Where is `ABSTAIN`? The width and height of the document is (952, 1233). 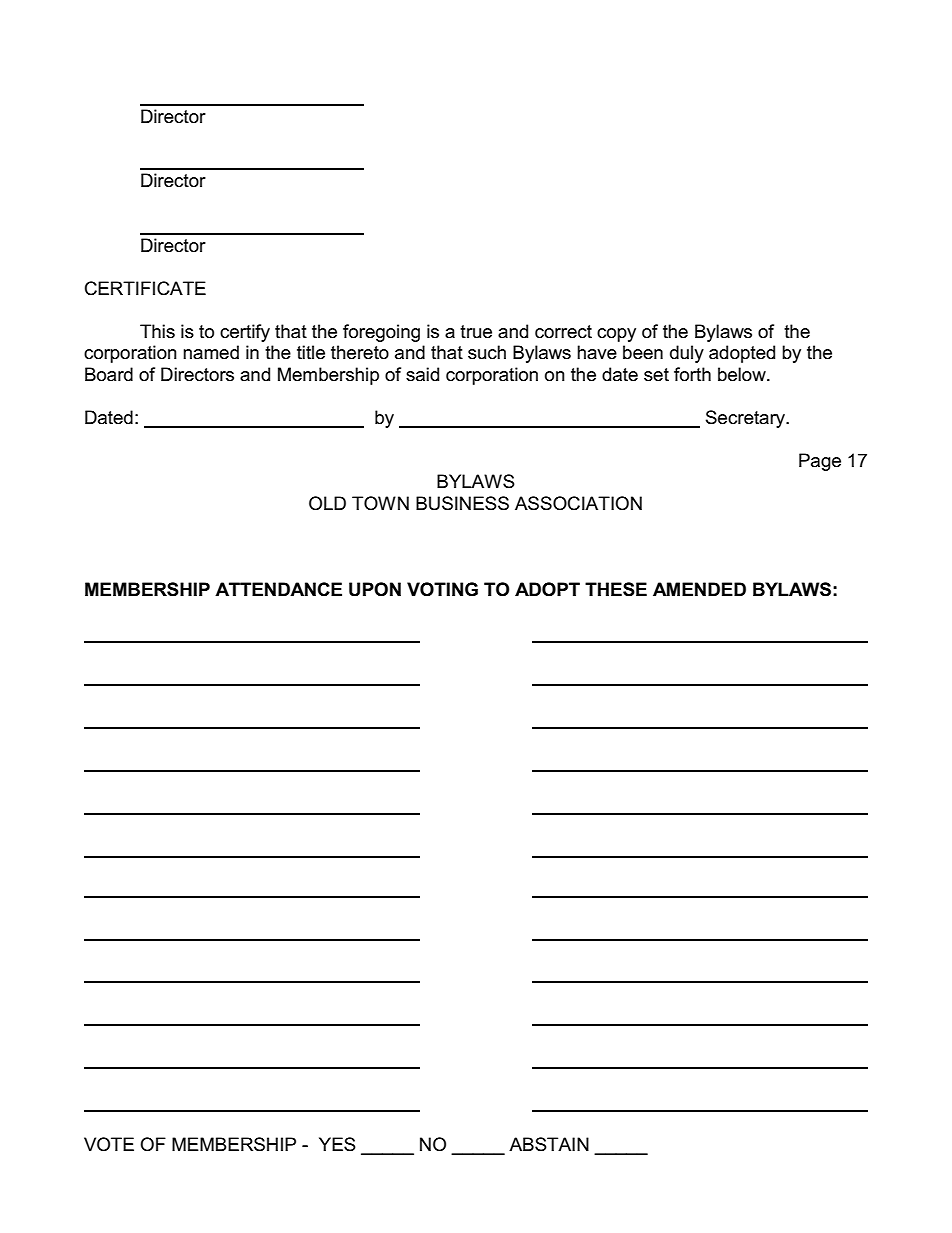
ABSTAIN is located at coordinates (549, 1144).
